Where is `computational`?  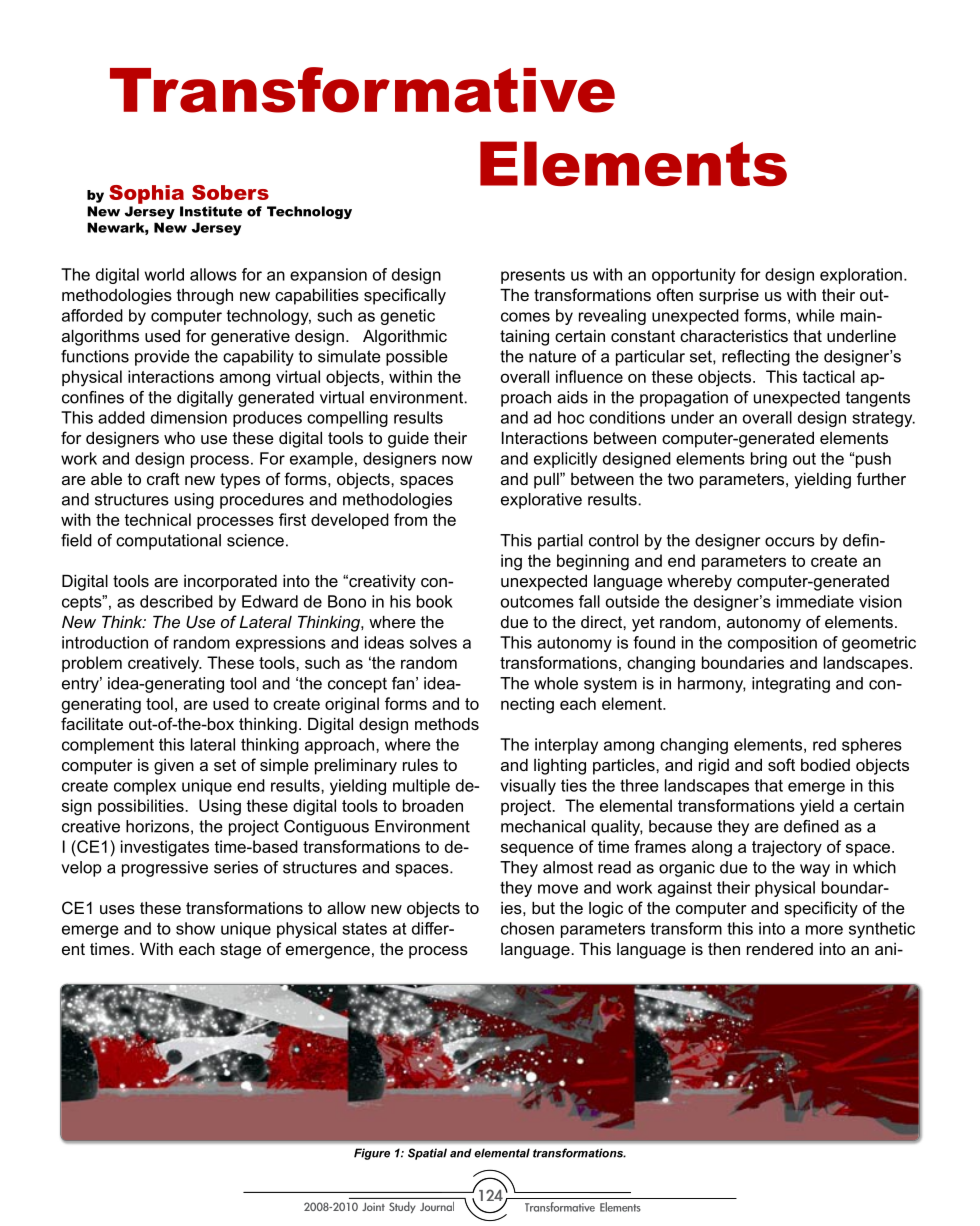
computational is located at coordinates (168, 542).
